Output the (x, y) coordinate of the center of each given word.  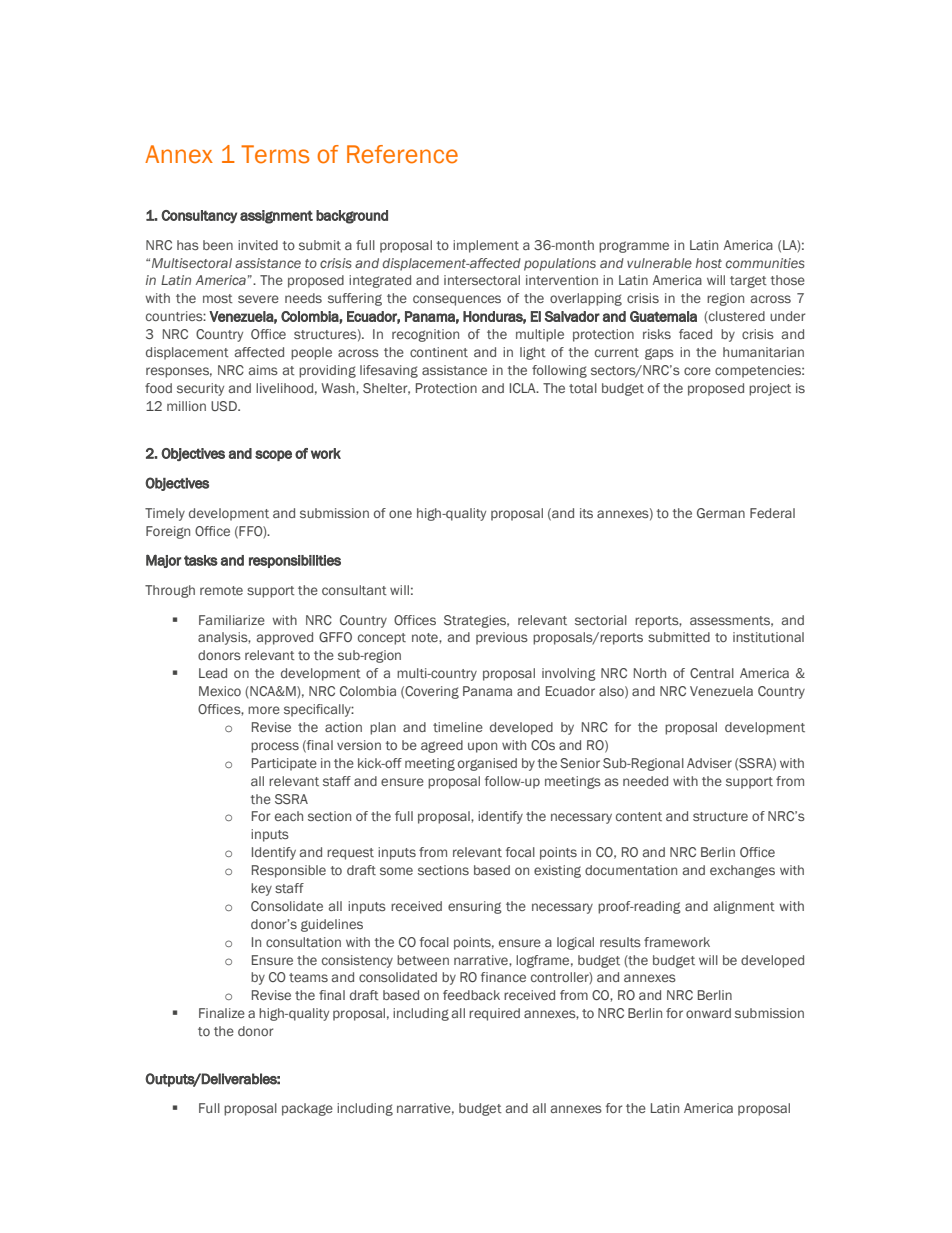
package (307, 1109)
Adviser (709, 763)
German (721, 513)
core (697, 371)
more (264, 710)
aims (263, 370)
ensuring (475, 907)
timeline (458, 727)
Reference (402, 154)
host (709, 263)
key (261, 889)
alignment (744, 907)
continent (439, 352)
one (400, 514)
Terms (275, 154)
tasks (201, 560)
